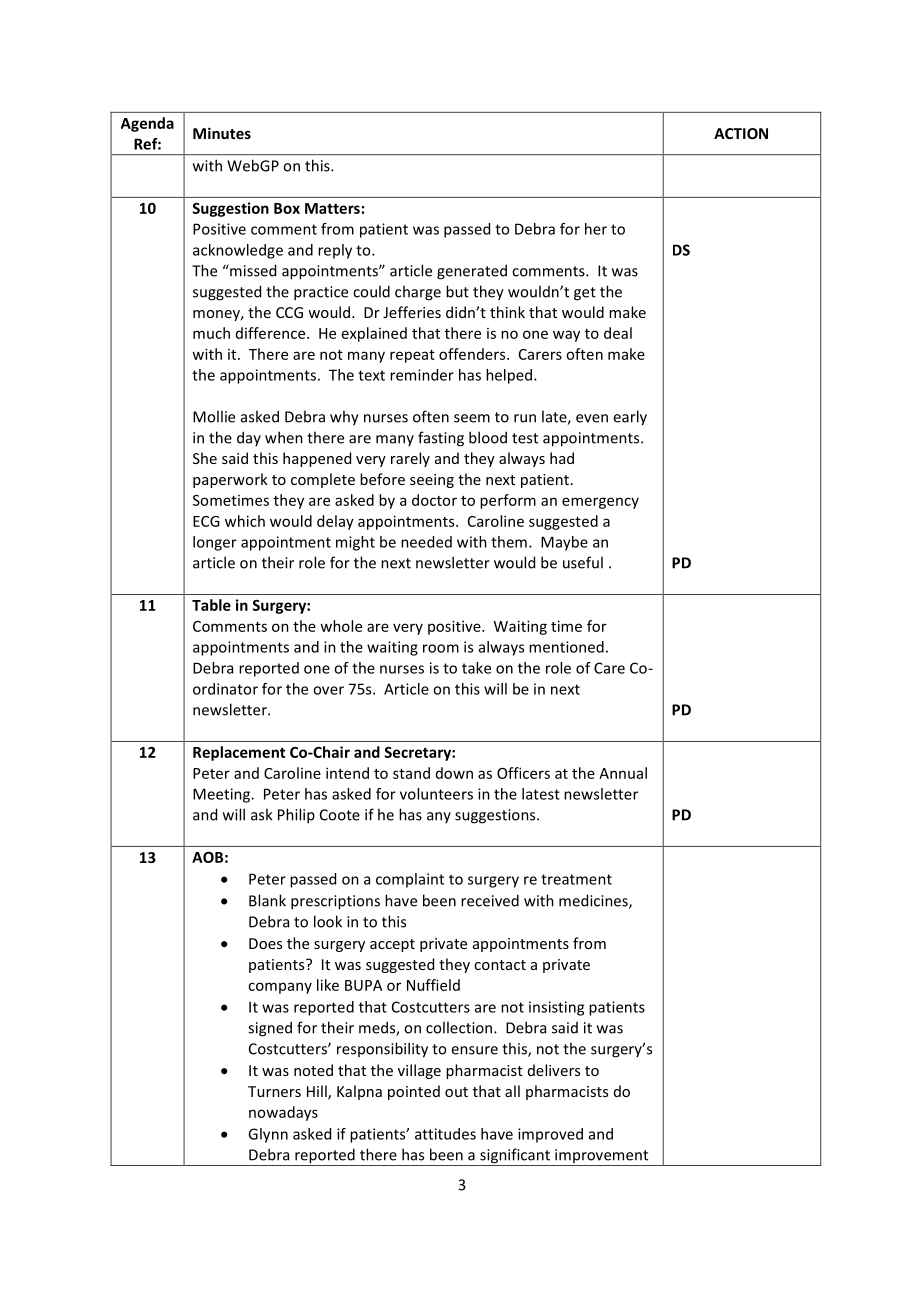 The height and width of the document is (1308, 924). What do you see at coordinates (741, 133) in the document?
I see `ACTION` at bounding box center [741, 133].
